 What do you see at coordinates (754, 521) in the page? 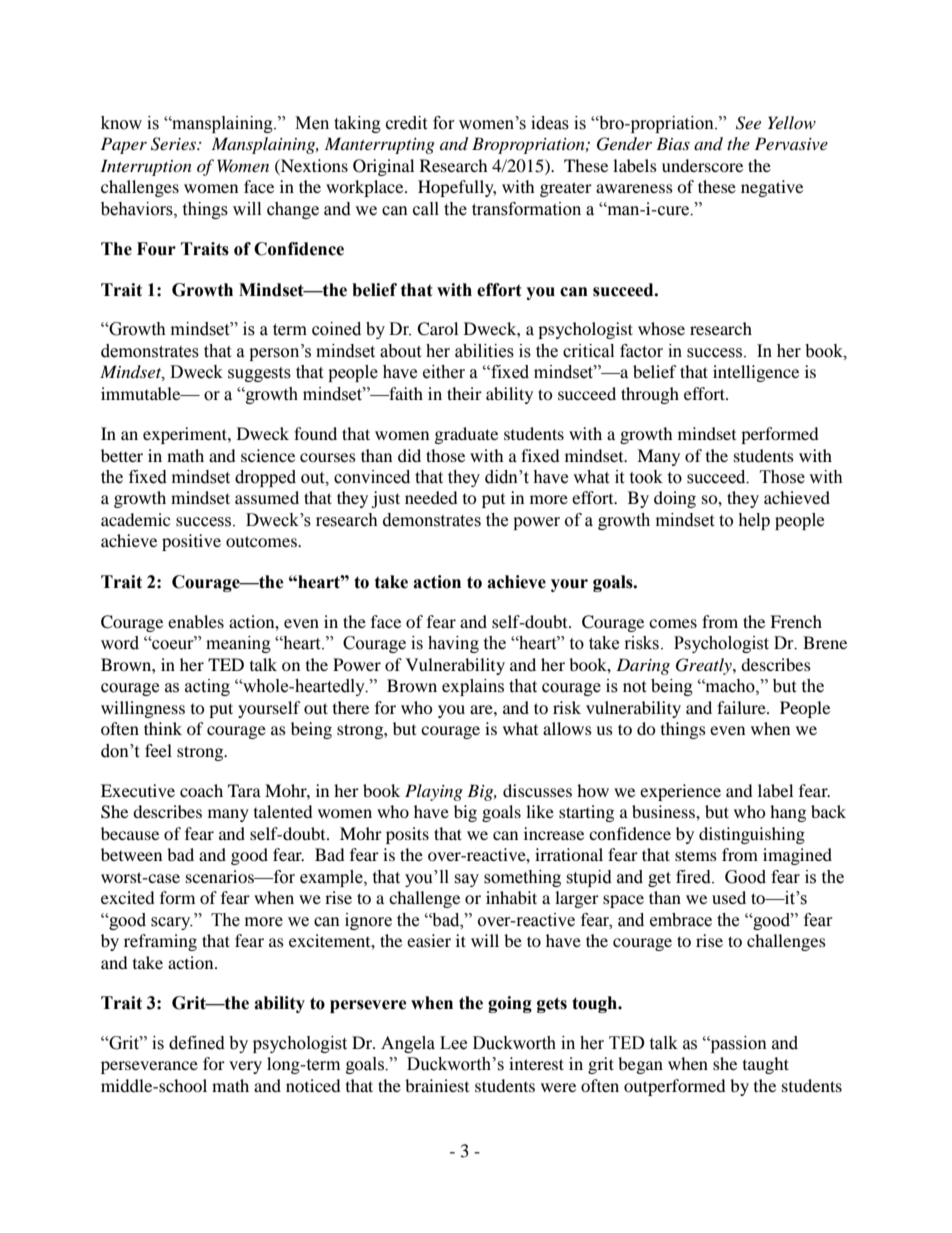
I see `help` at bounding box center [754, 521].
